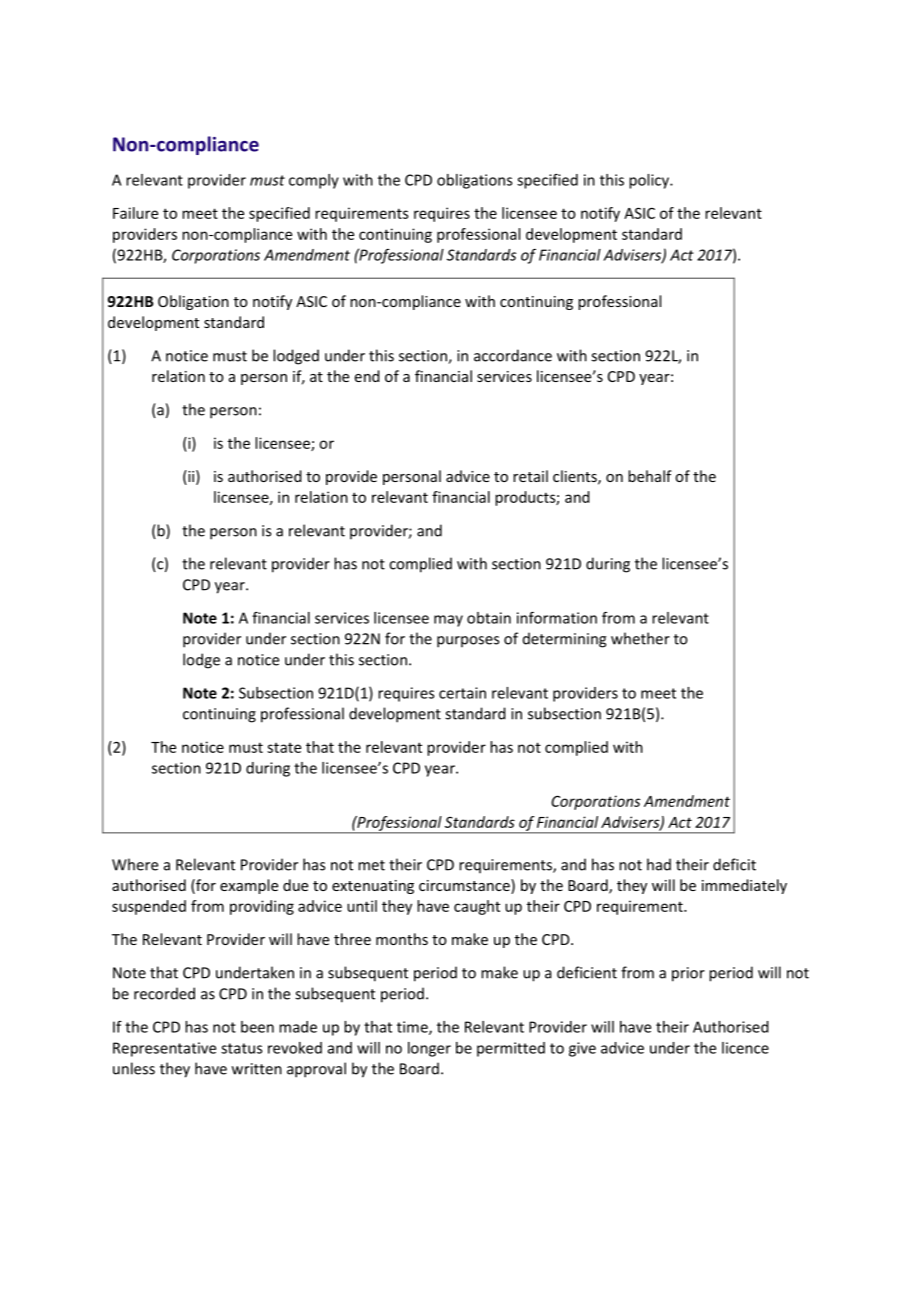  What do you see at coordinates (650, 181) in the screenshot?
I see `policy` at bounding box center [650, 181].
